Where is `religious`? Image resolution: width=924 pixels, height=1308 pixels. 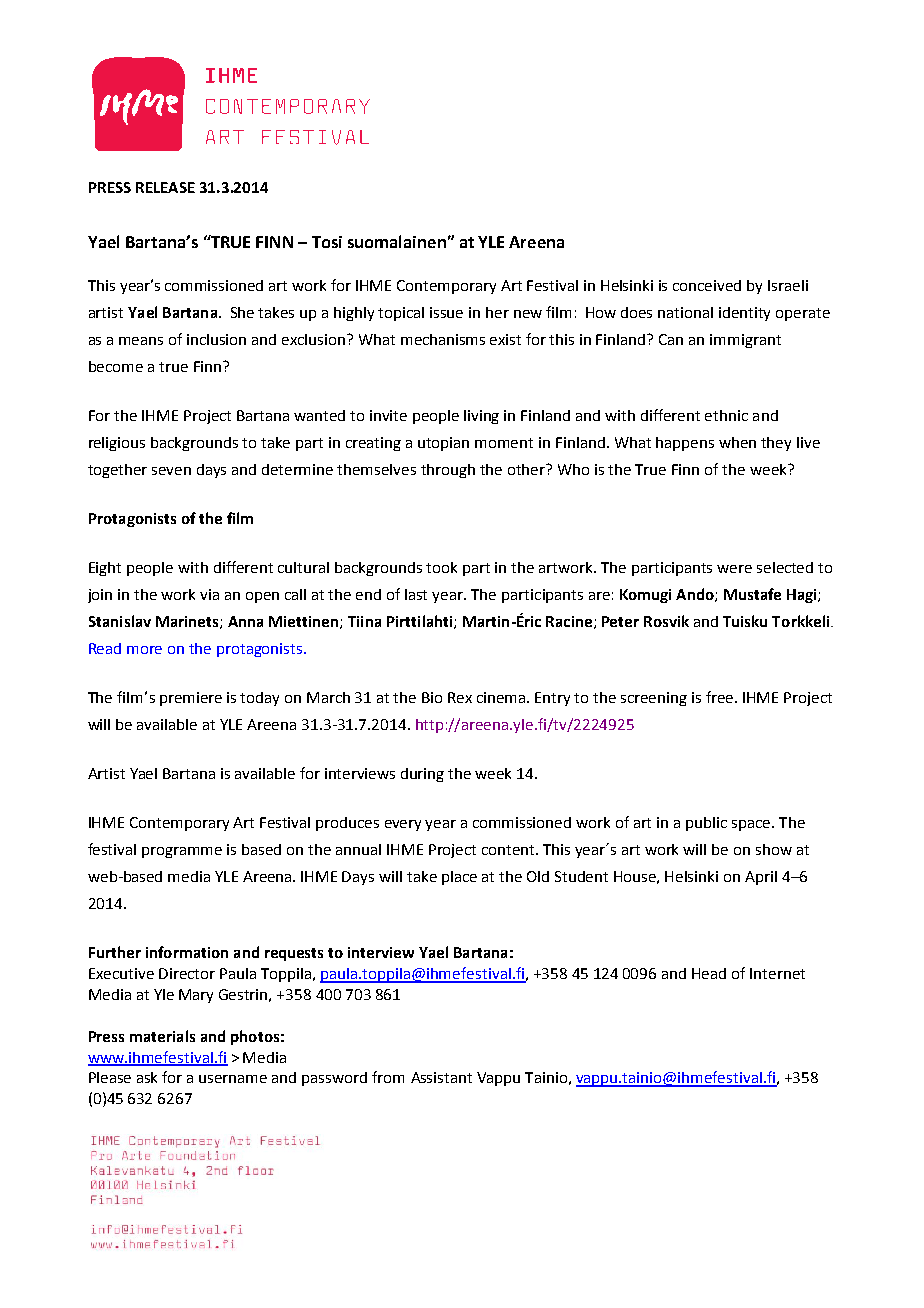 religious is located at coordinates (117, 444).
